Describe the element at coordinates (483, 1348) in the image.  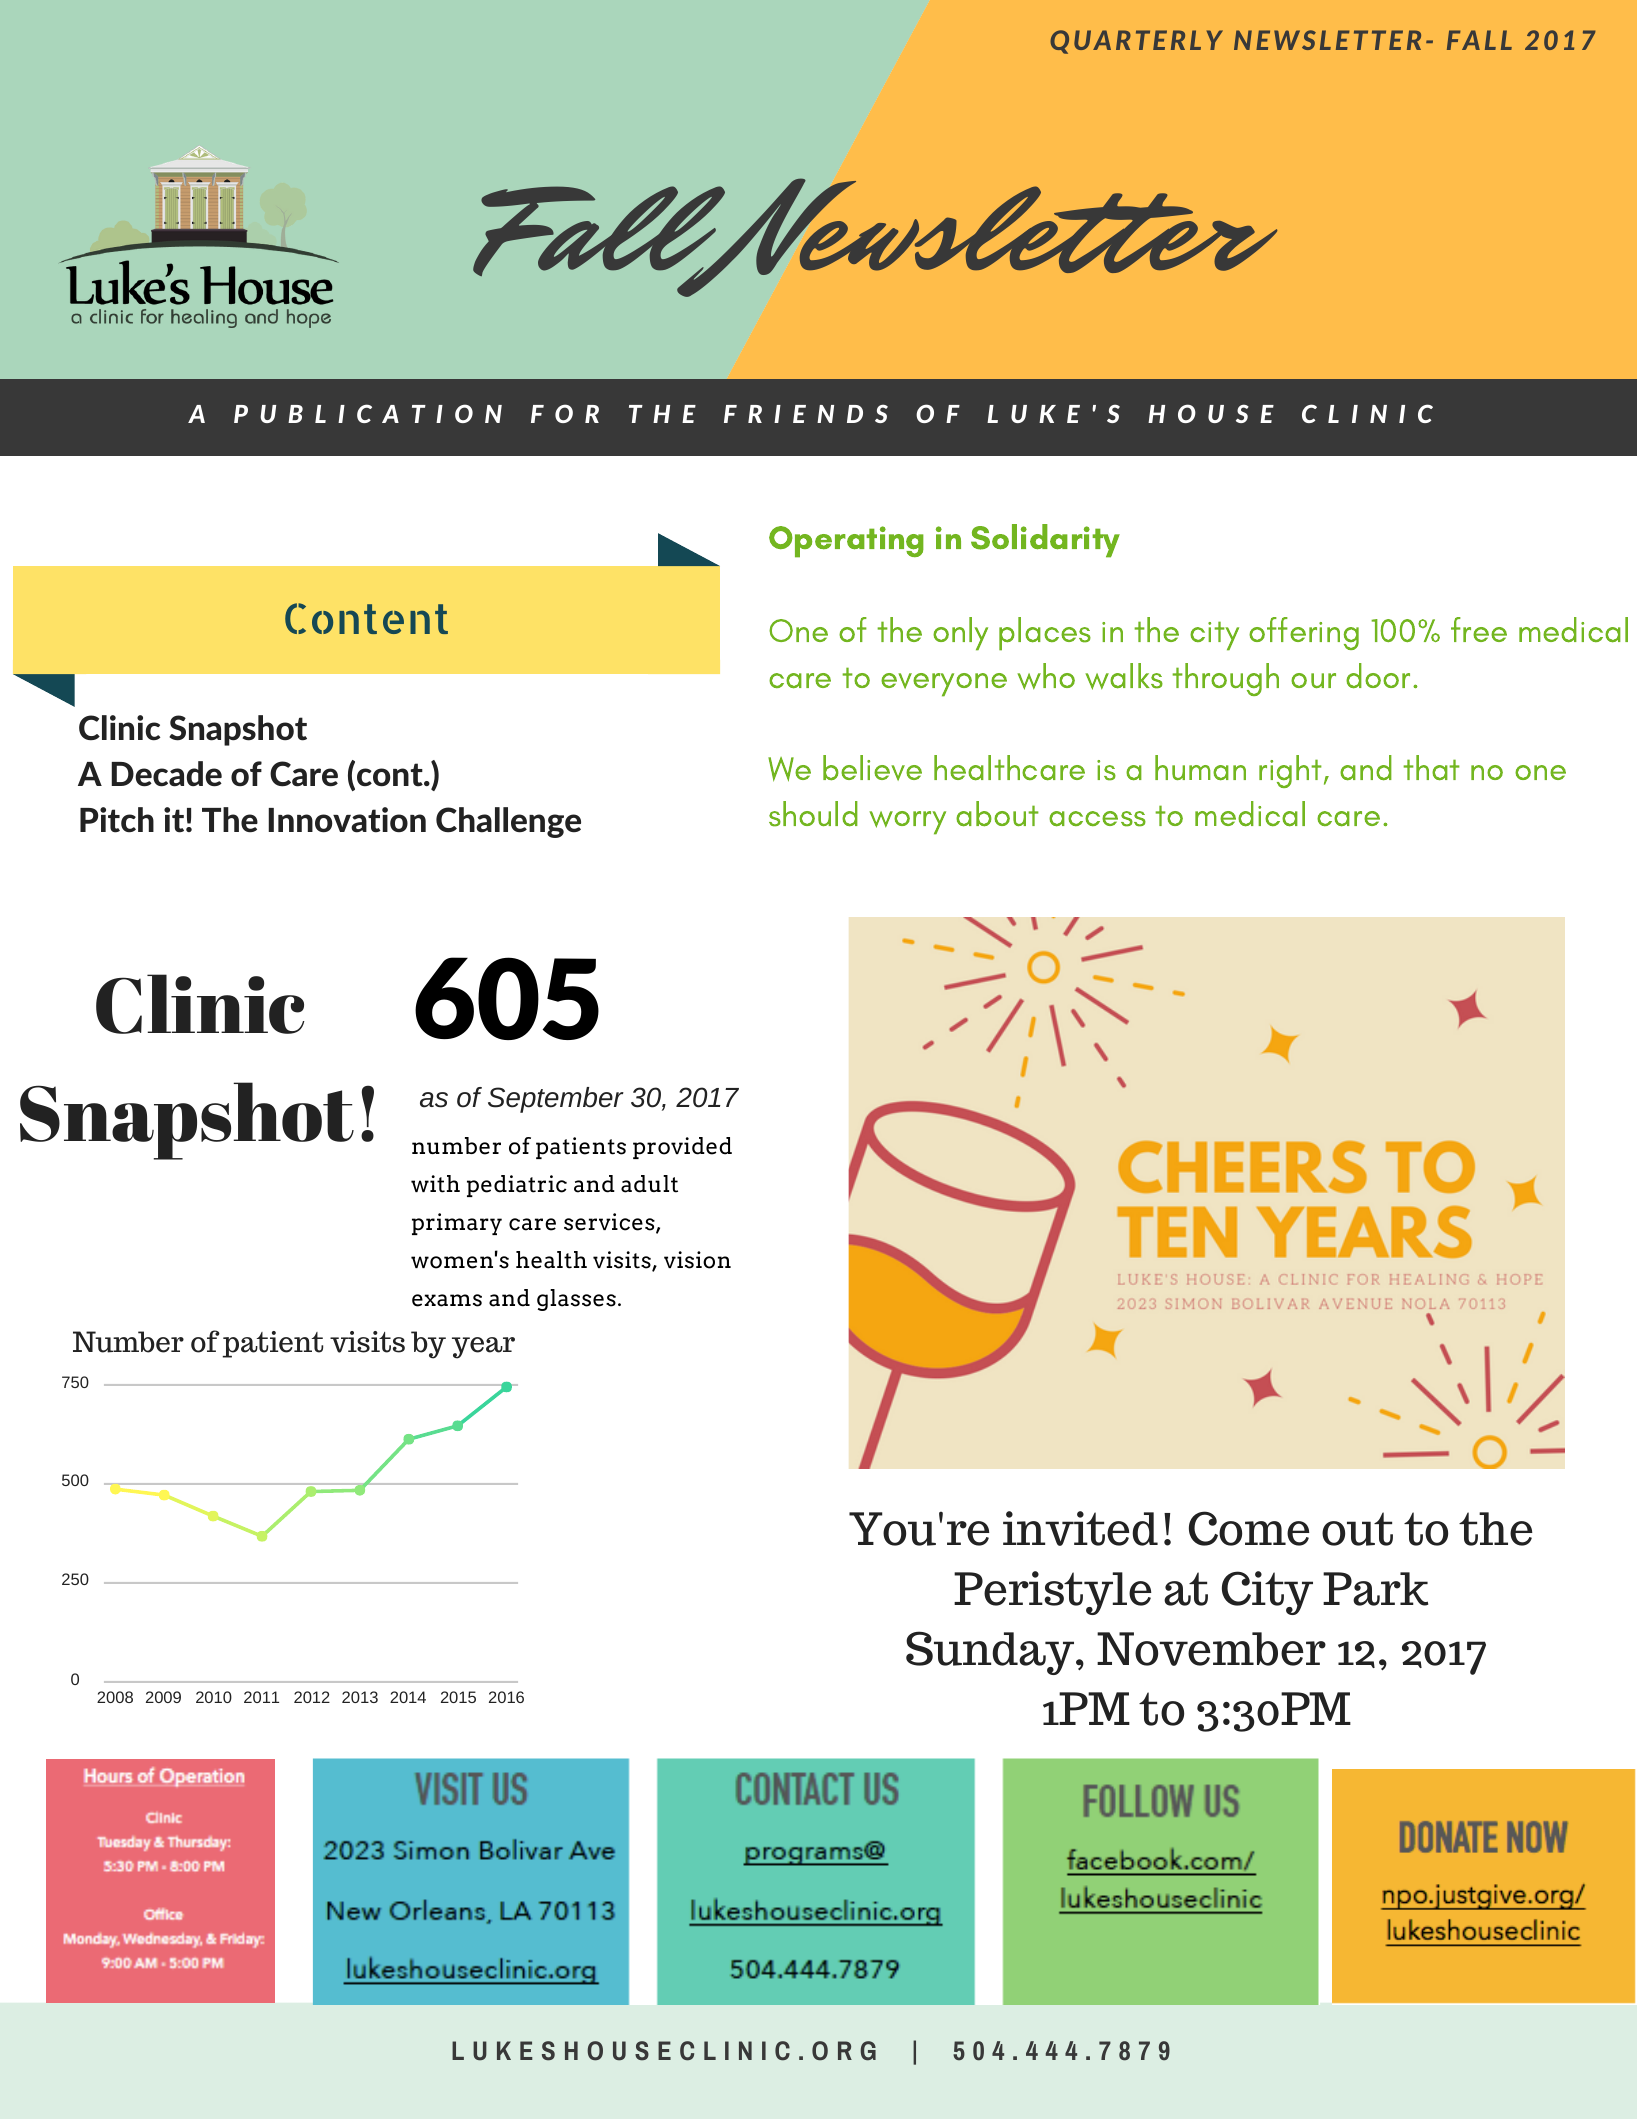
I see `year` at that location.
